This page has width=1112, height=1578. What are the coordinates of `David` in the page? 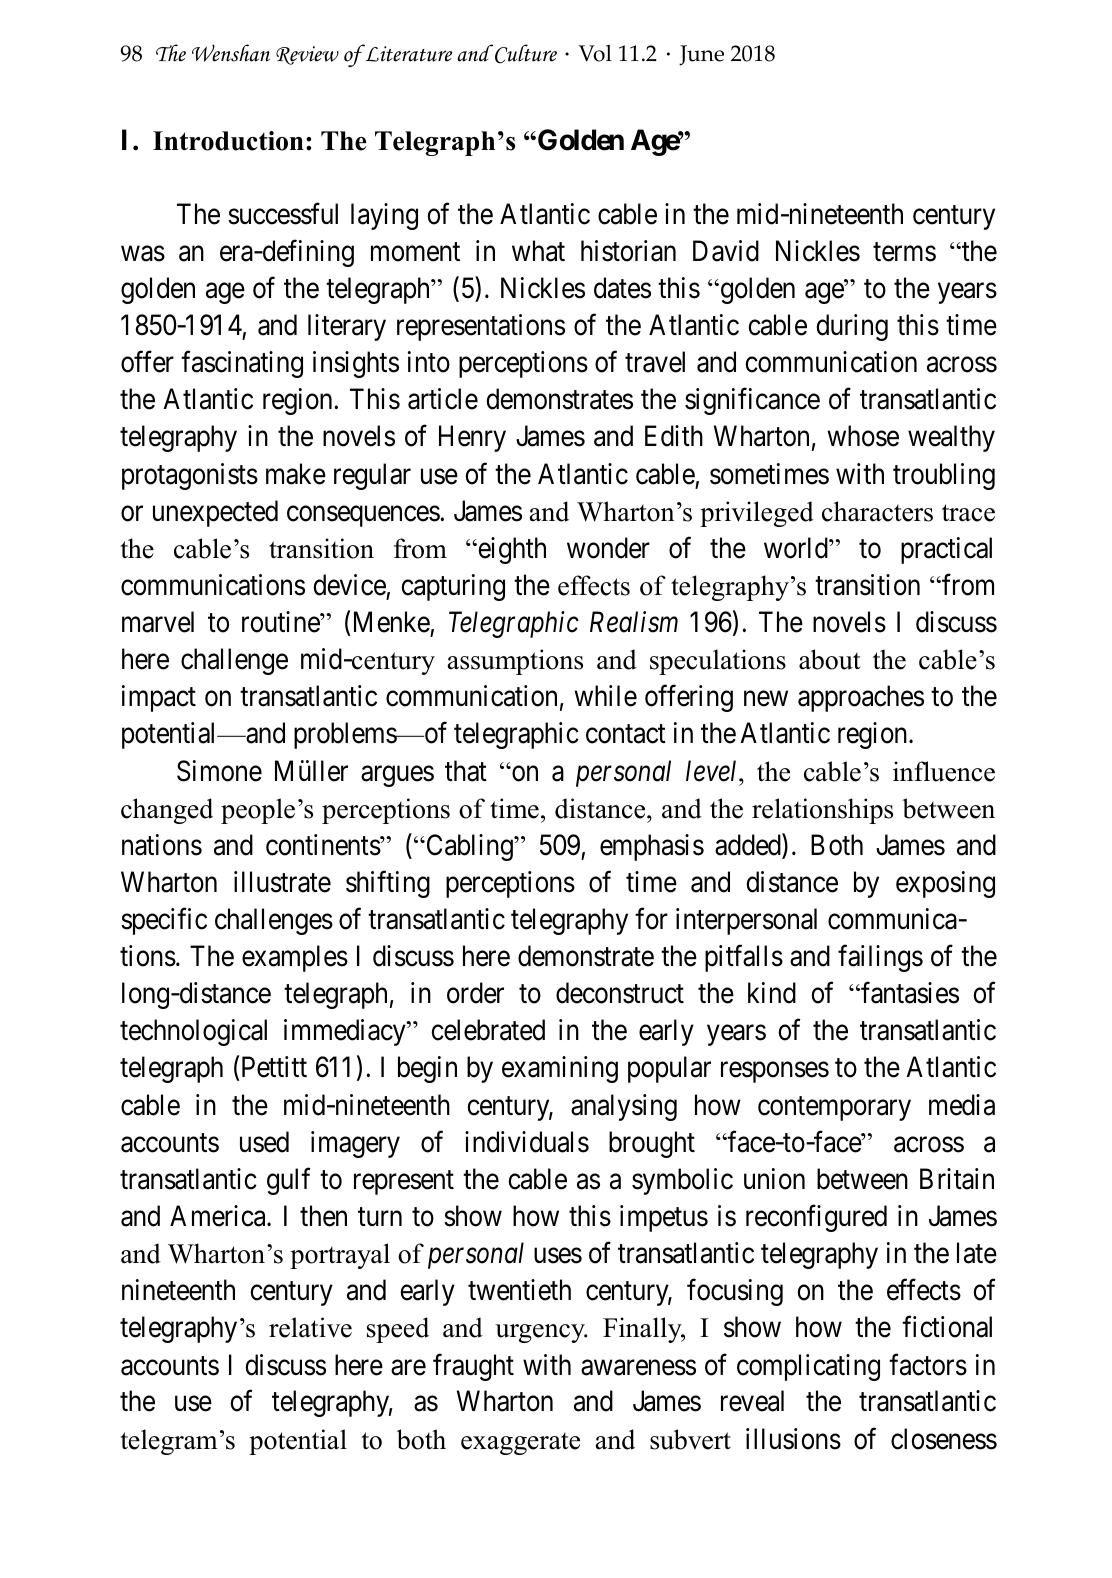 It's located at (726, 251).
